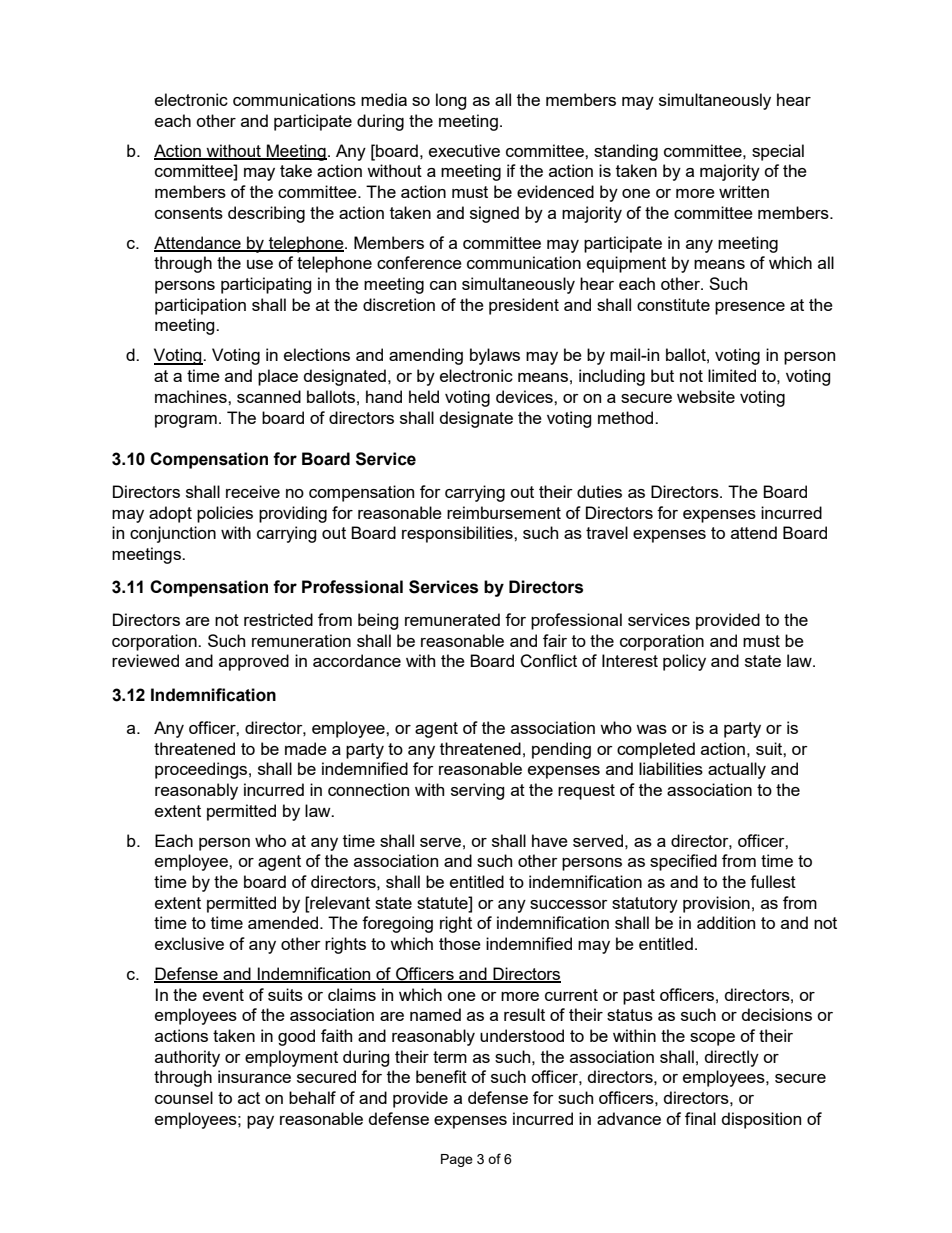 The image size is (952, 1233). I want to click on executive, so click(464, 150).
